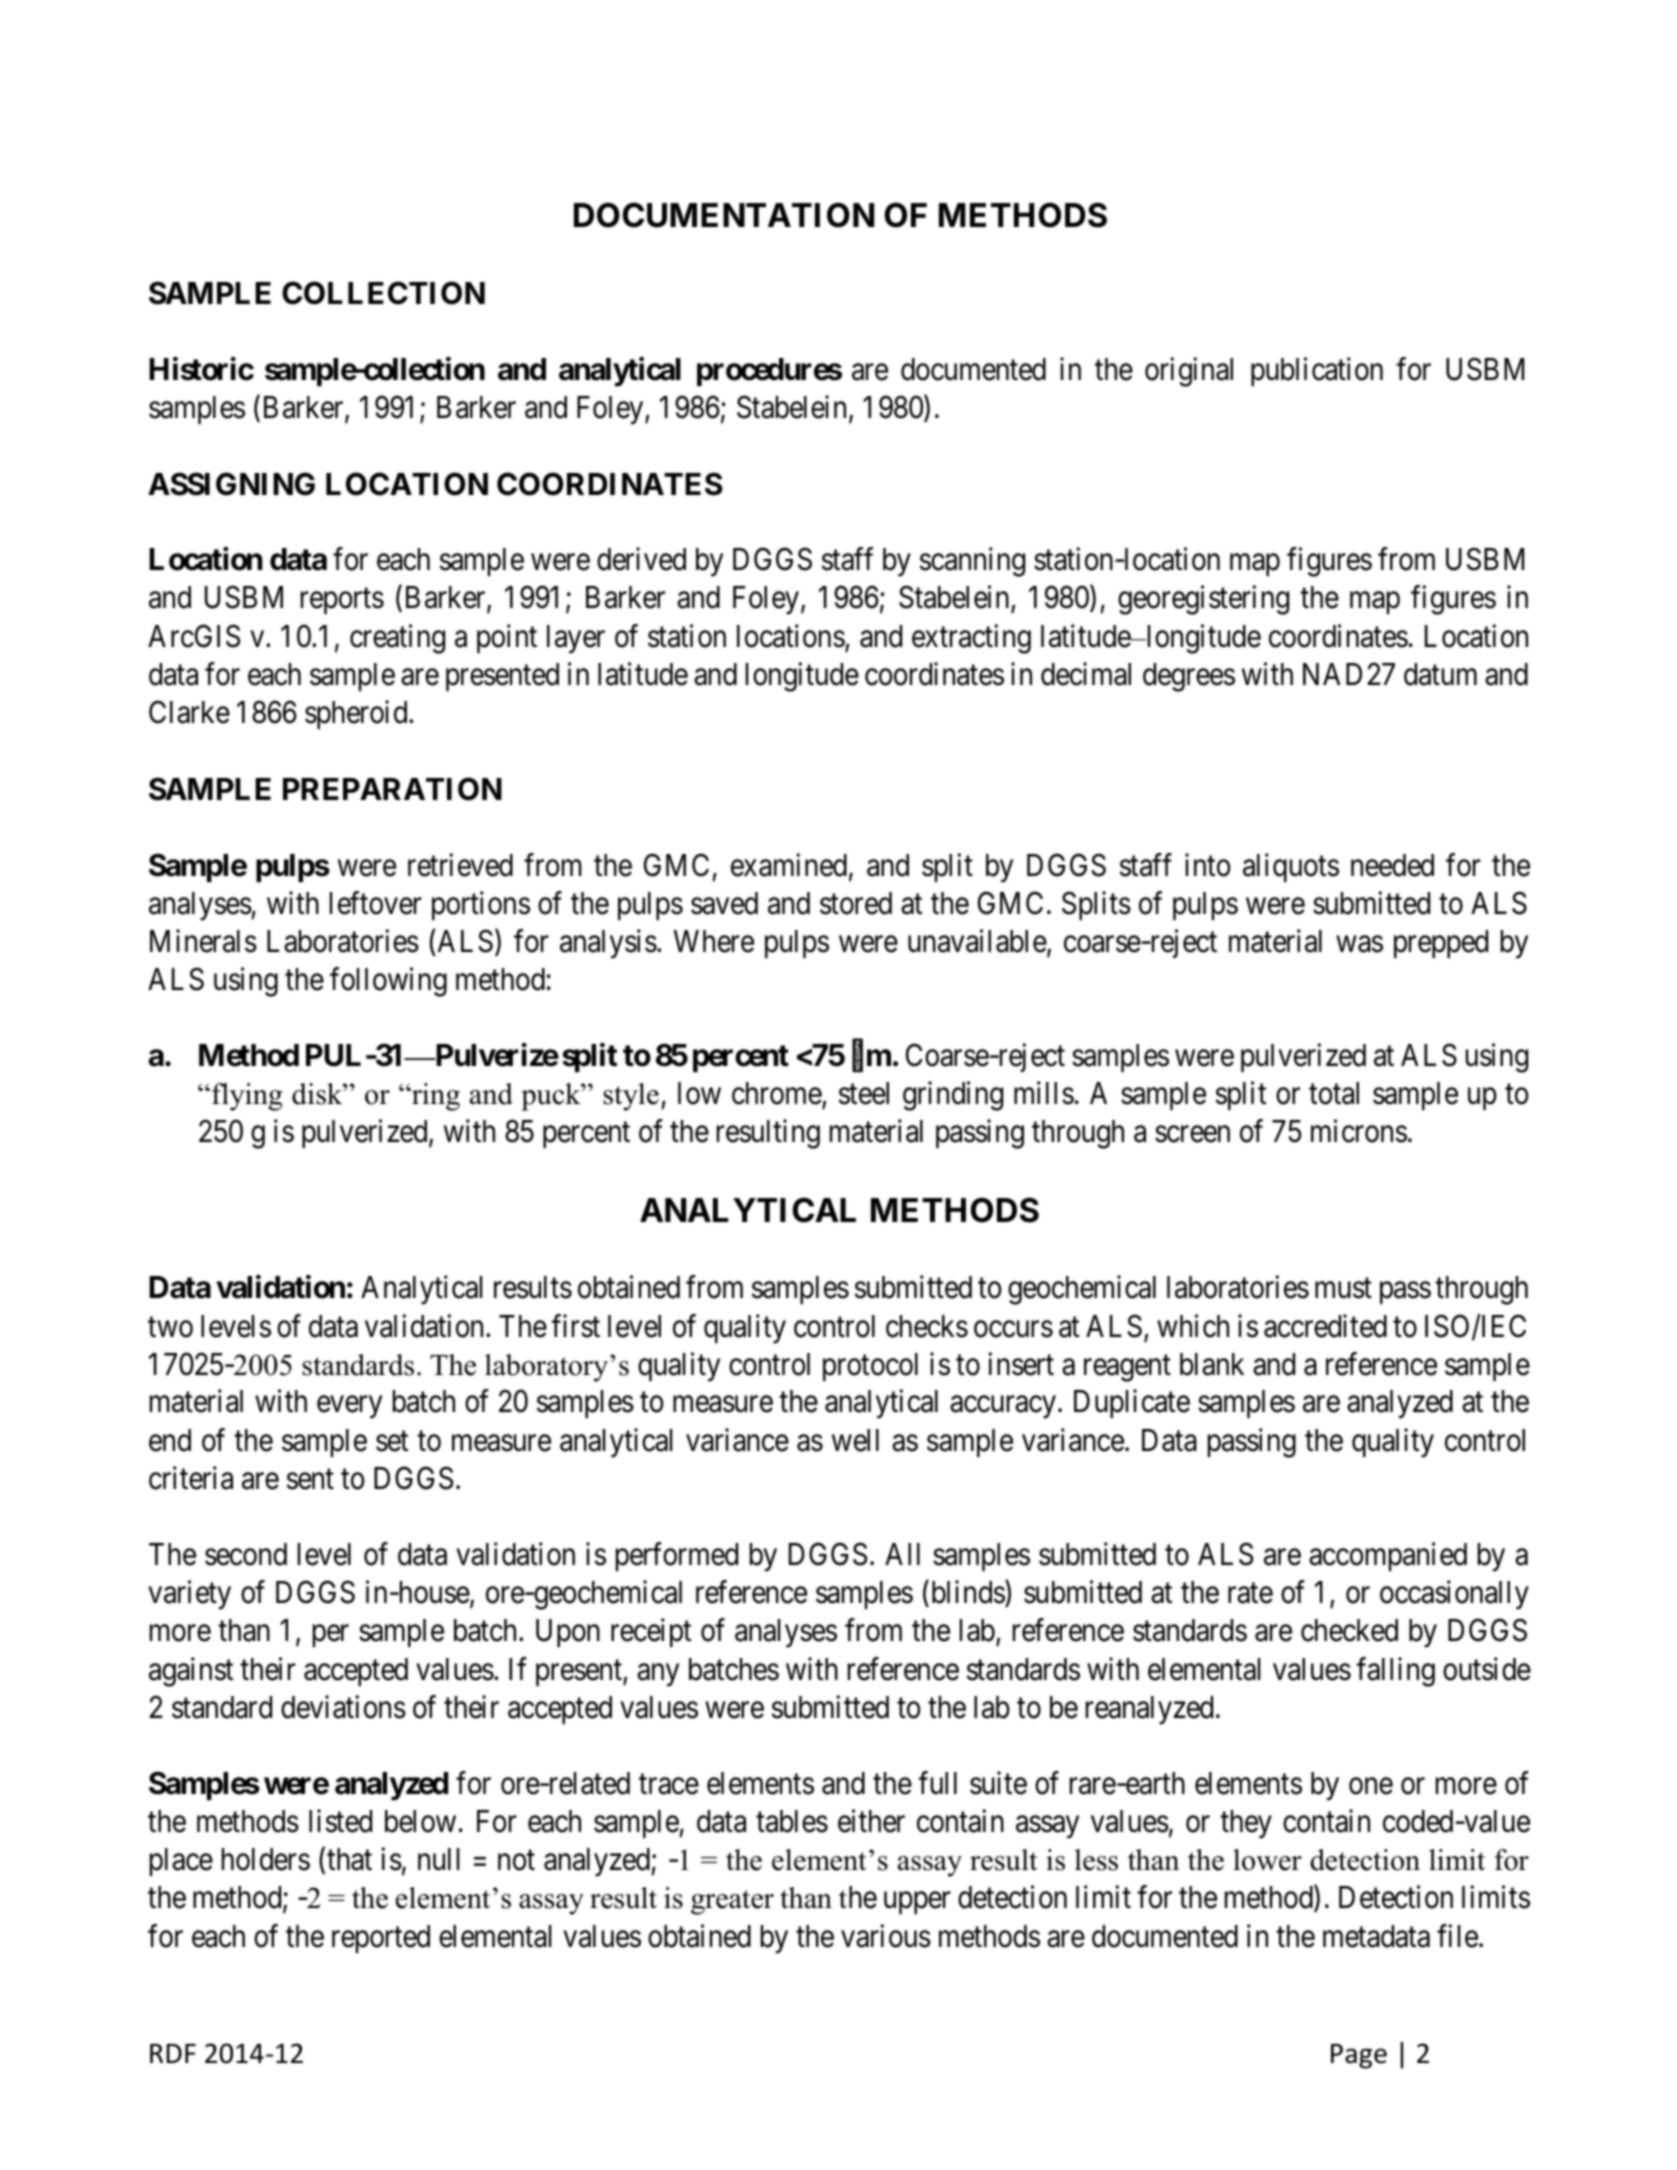 The height and width of the document is (2170, 1677). I want to click on reported, so click(381, 1939).
